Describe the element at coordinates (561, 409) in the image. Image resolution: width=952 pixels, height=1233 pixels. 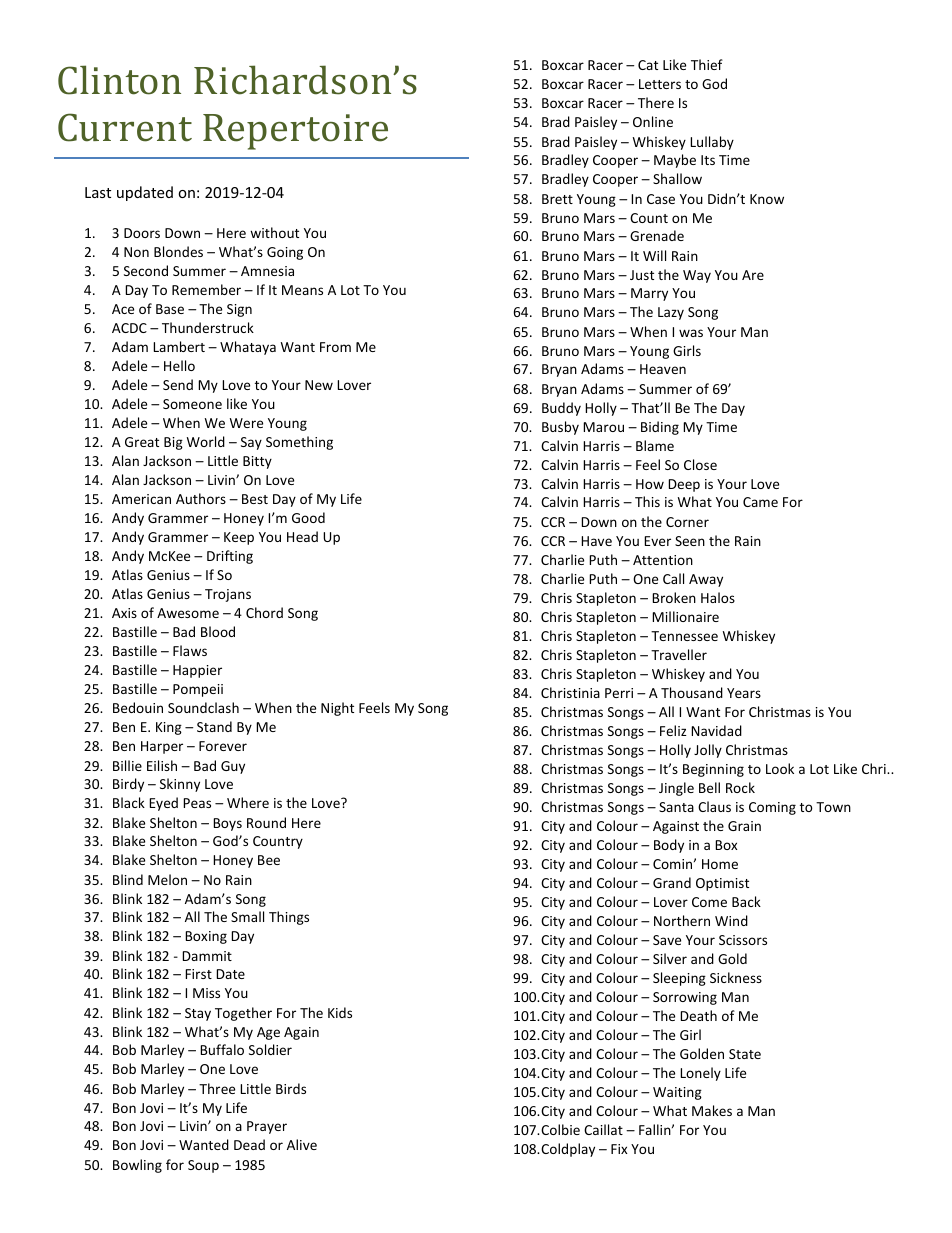
I see `Buddy` at that location.
